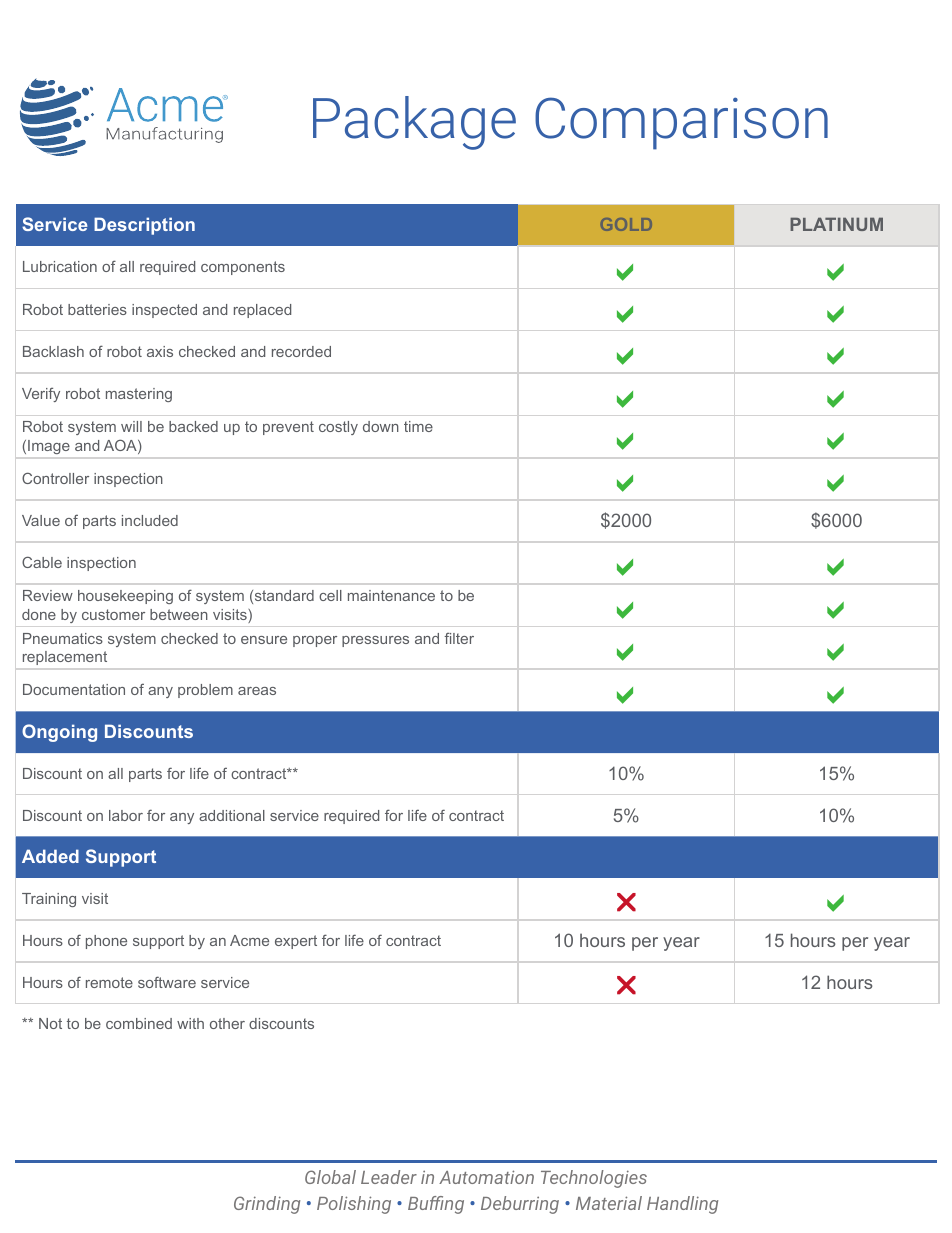 Image resolution: width=952 pixels, height=1233 pixels. What do you see at coordinates (126, 815) in the document?
I see `labor` at bounding box center [126, 815].
